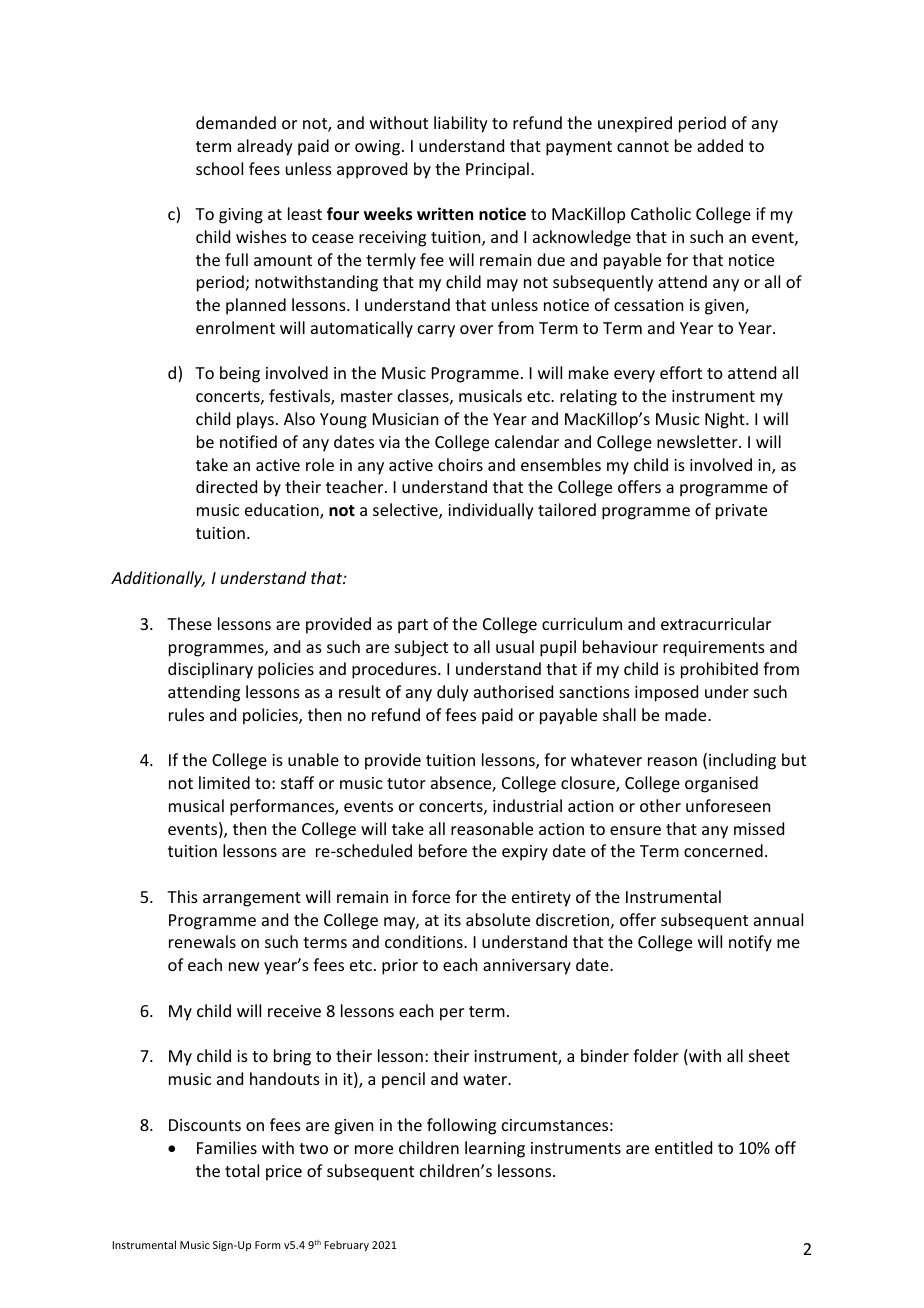  I want to click on Principal, so click(497, 170).
